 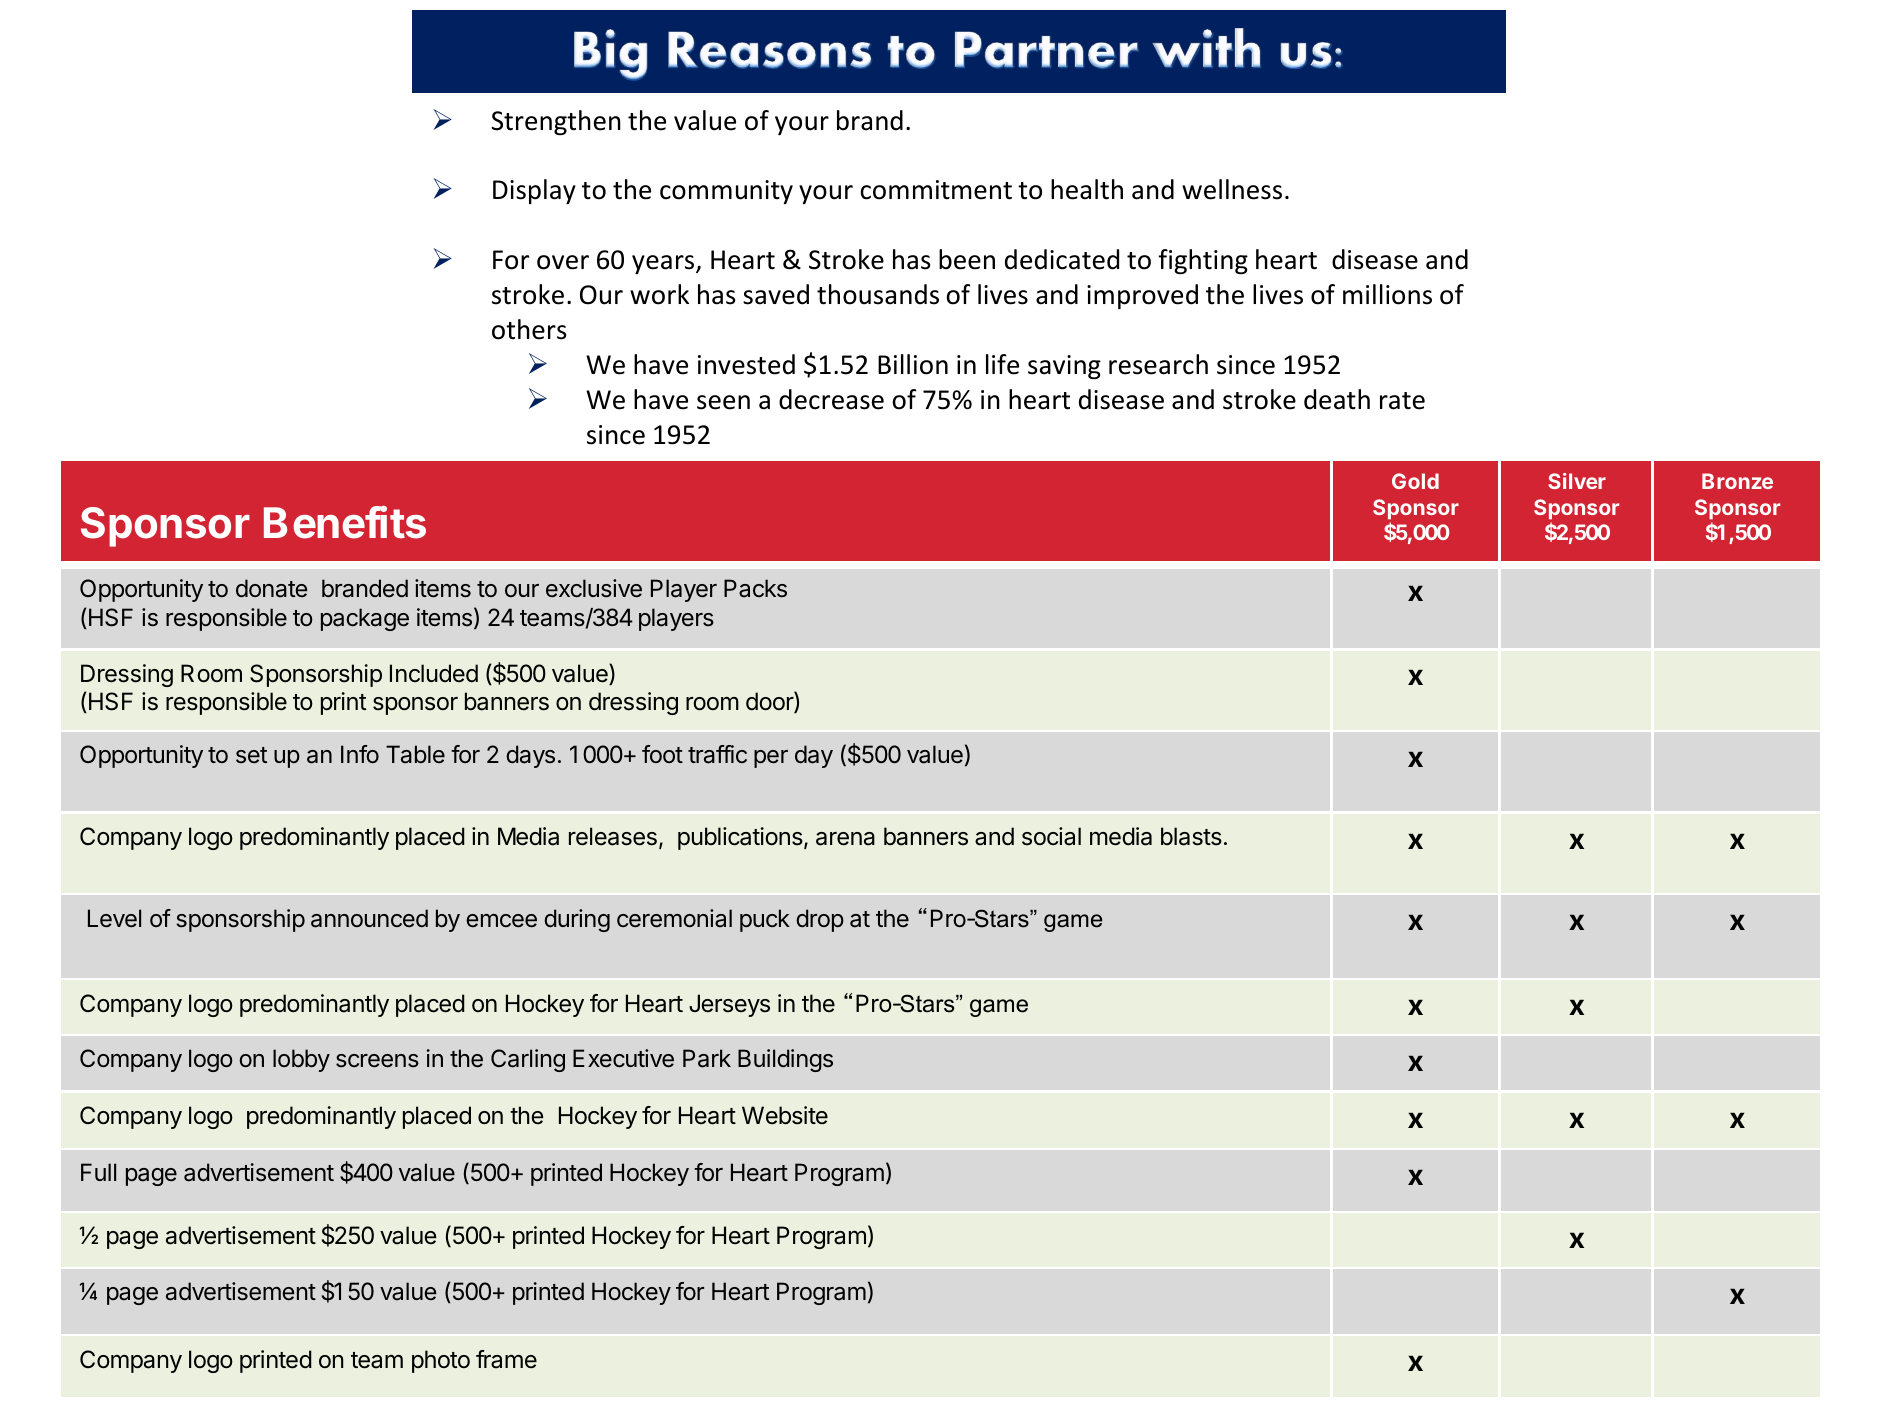 What do you see at coordinates (1051, 836) in the screenshot?
I see `social` at bounding box center [1051, 836].
